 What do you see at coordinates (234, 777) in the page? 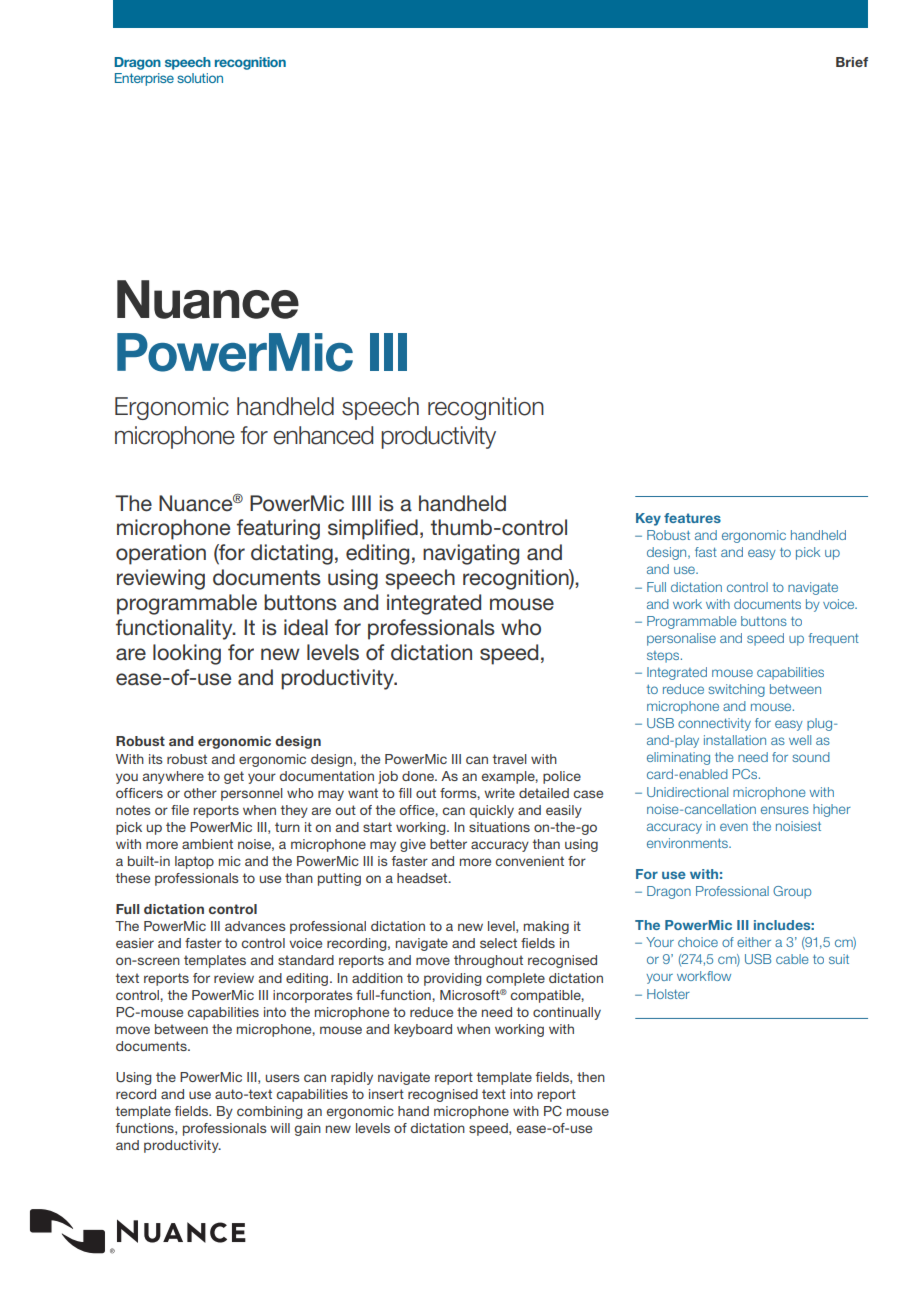
I see `get` at bounding box center [234, 777].
